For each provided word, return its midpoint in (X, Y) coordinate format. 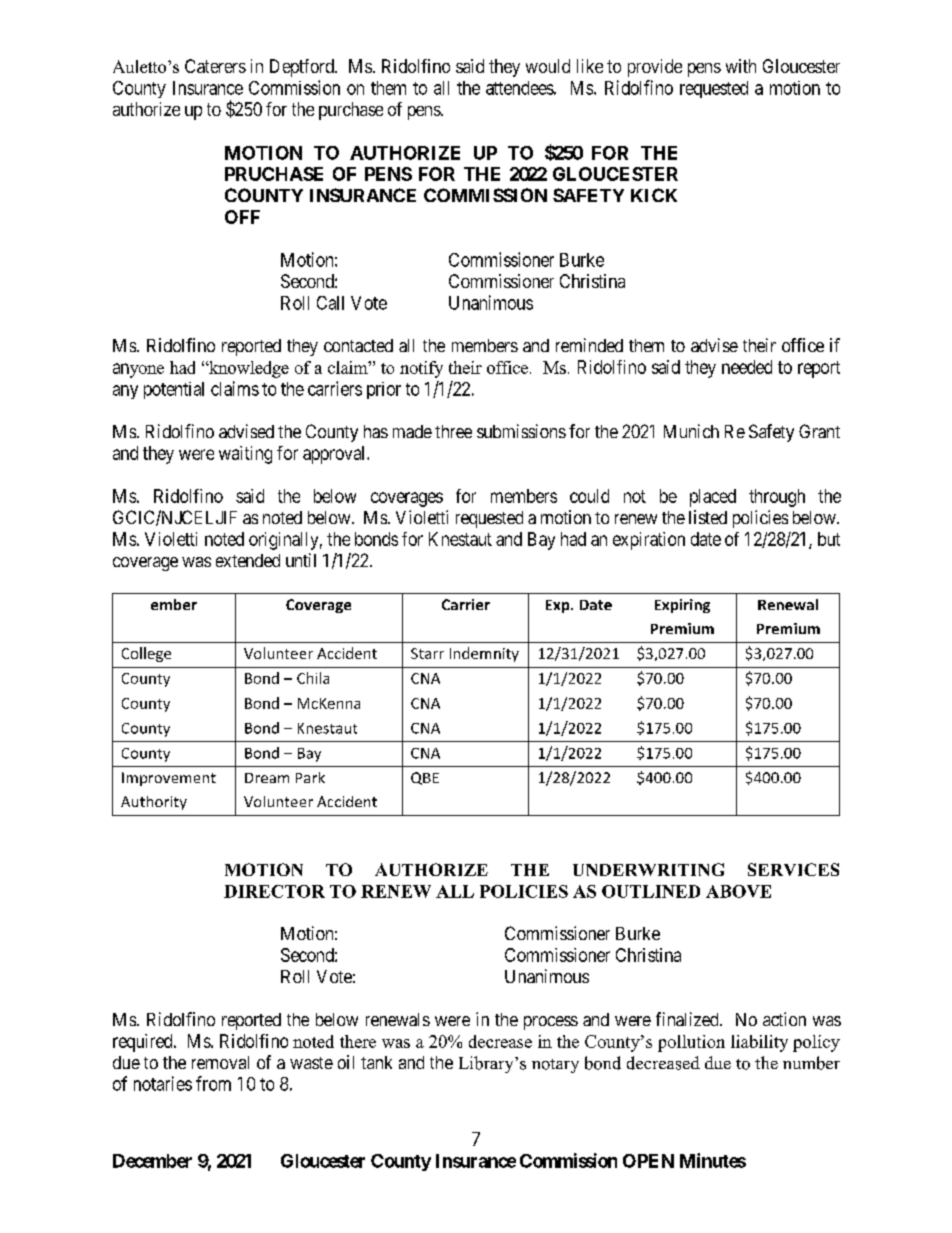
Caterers (215, 66)
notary (555, 1066)
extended (248, 560)
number (811, 1063)
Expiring (682, 606)
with (741, 66)
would (548, 66)
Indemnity (484, 654)
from (213, 1083)
